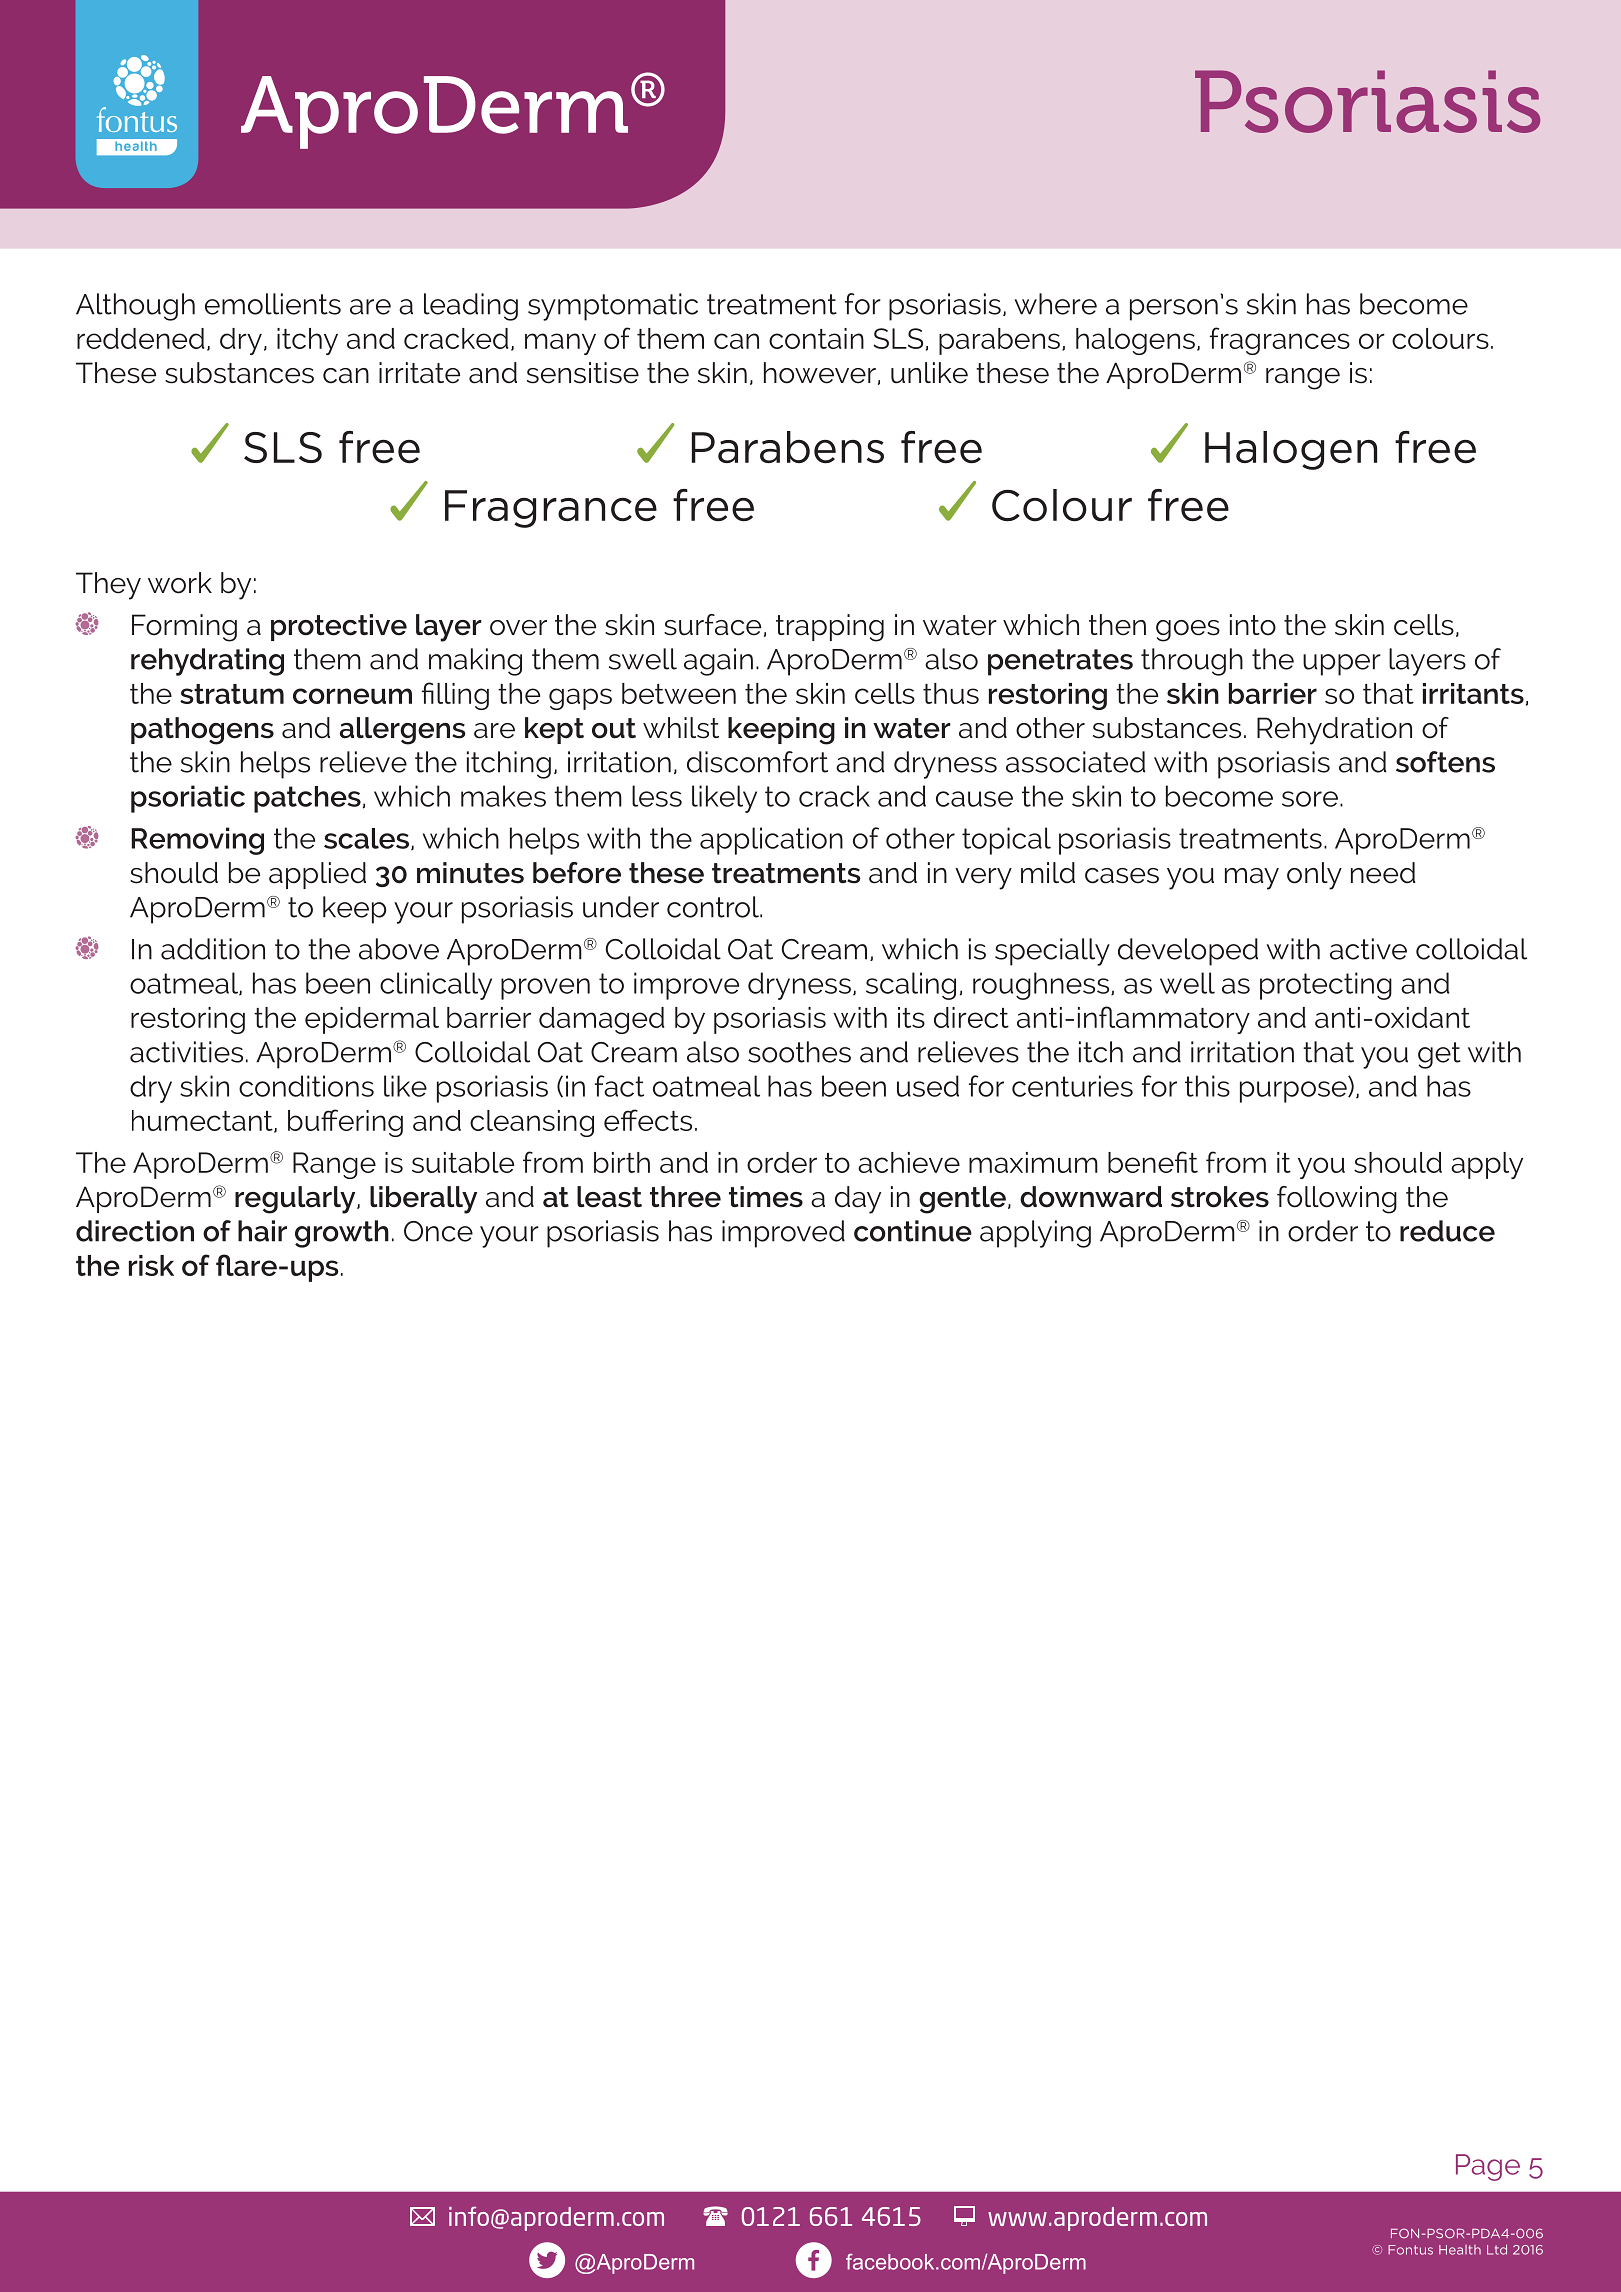  Describe the element at coordinates (1337, 1200) in the screenshot. I see `following` at that location.
